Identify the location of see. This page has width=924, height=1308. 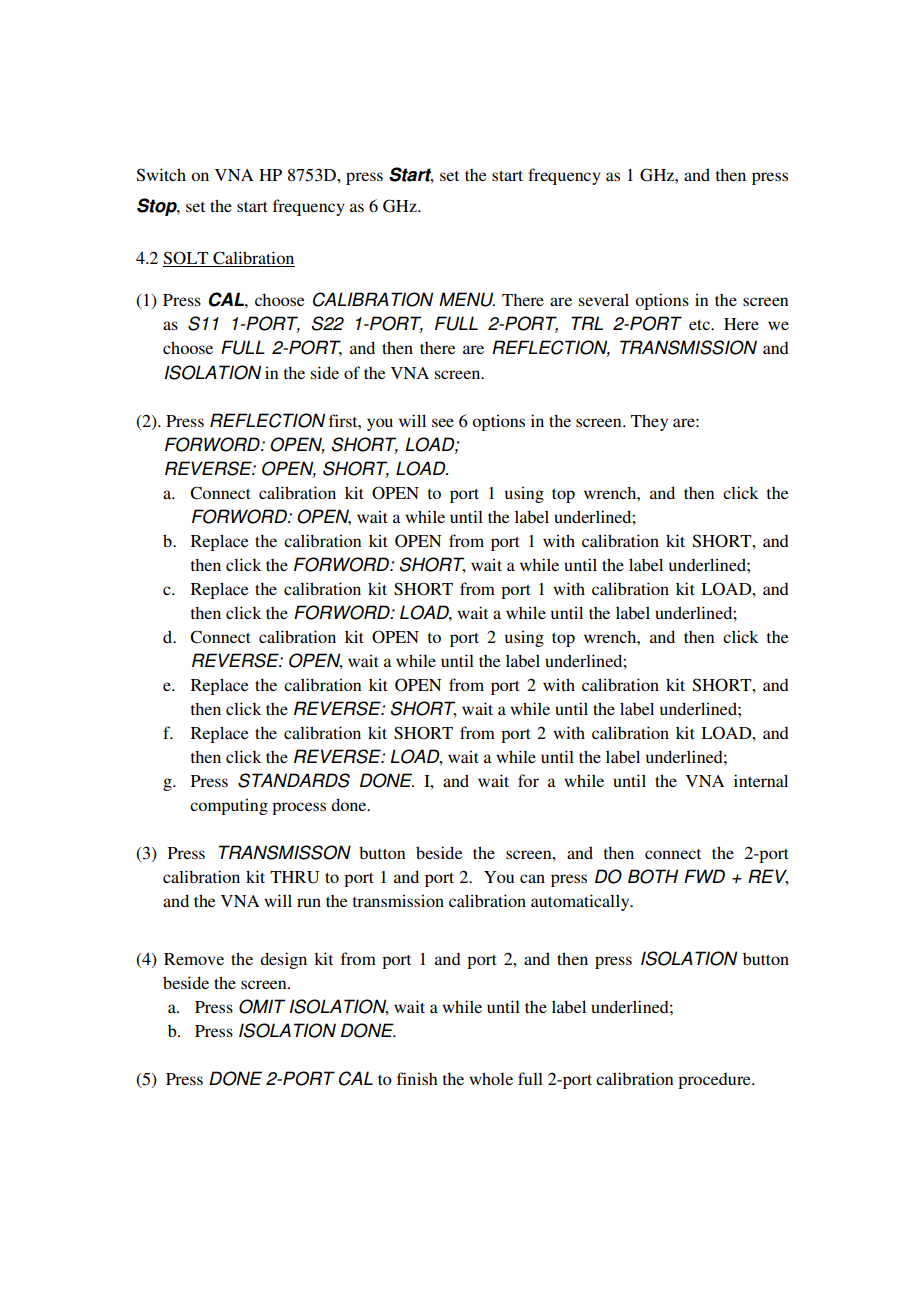
(443, 422).
